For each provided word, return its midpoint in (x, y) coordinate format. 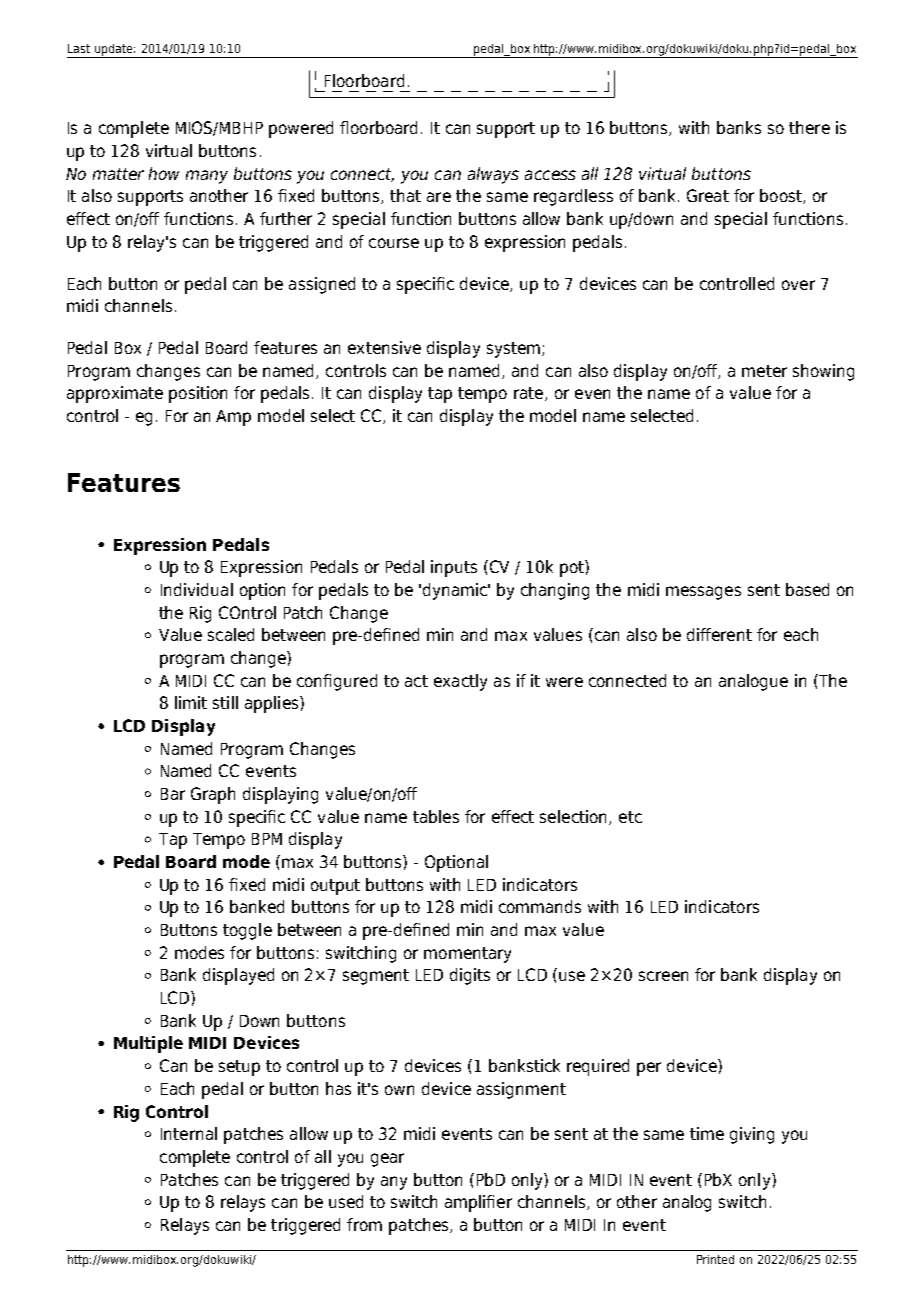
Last (79, 48)
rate (530, 394)
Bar (173, 794)
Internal (189, 1133)
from (364, 1224)
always (493, 175)
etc (630, 817)
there (809, 127)
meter (764, 371)
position (198, 394)
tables (436, 816)
